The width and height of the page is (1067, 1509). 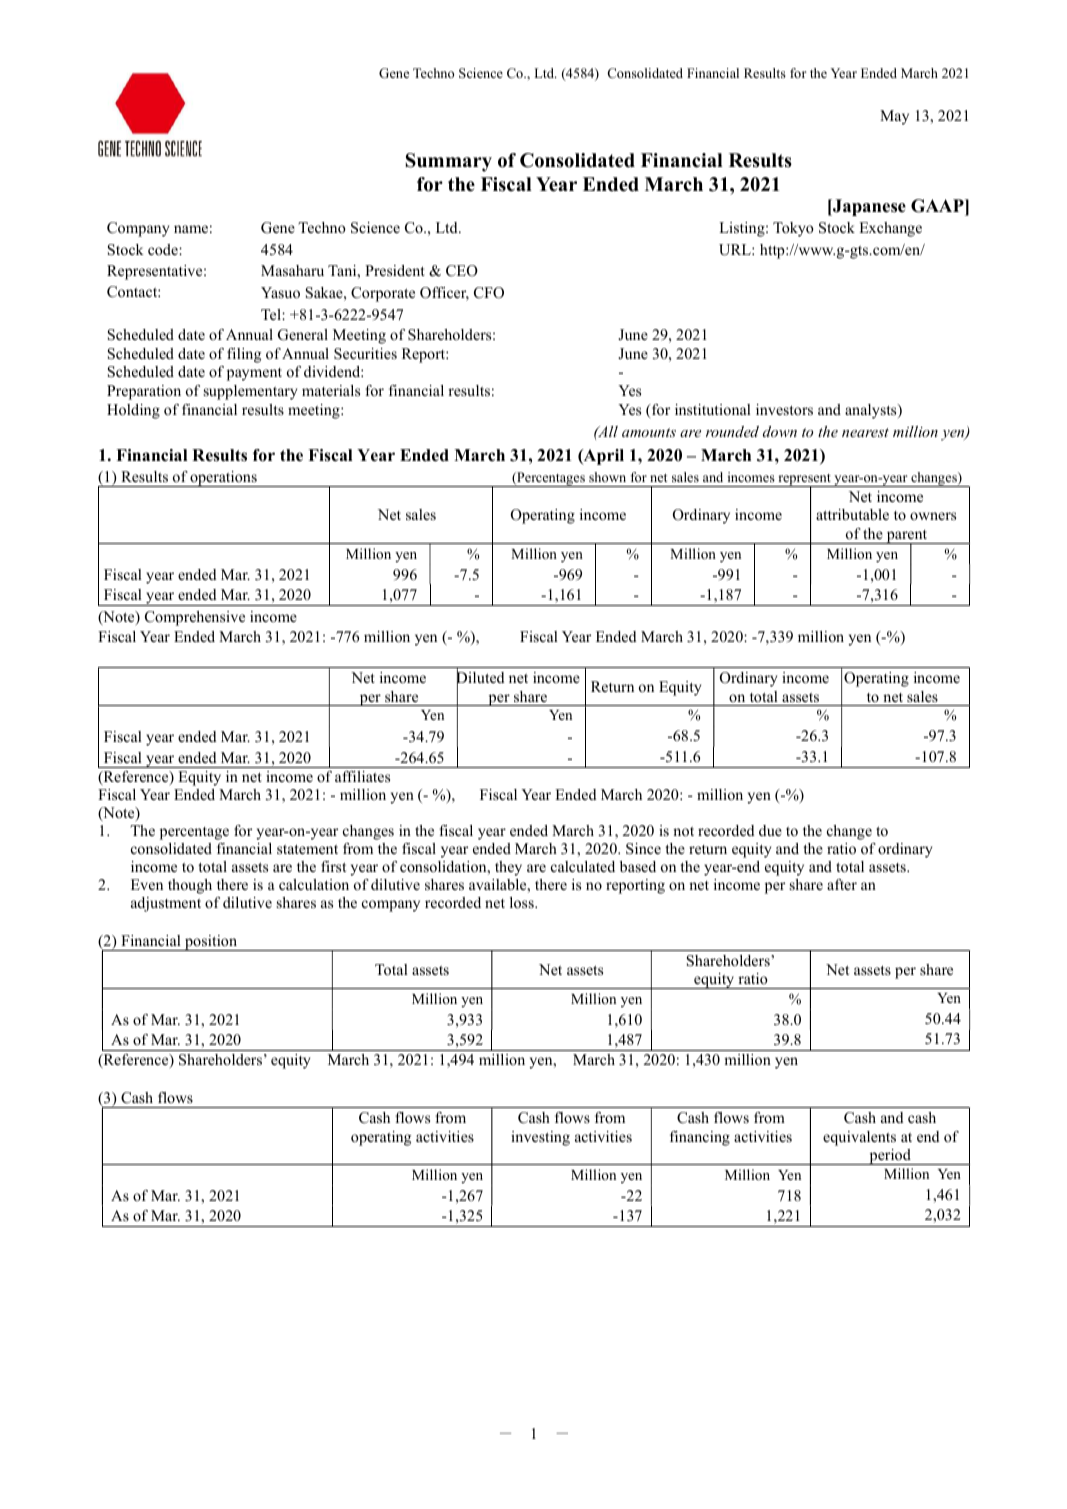 I want to click on due, so click(x=770, y=830).
